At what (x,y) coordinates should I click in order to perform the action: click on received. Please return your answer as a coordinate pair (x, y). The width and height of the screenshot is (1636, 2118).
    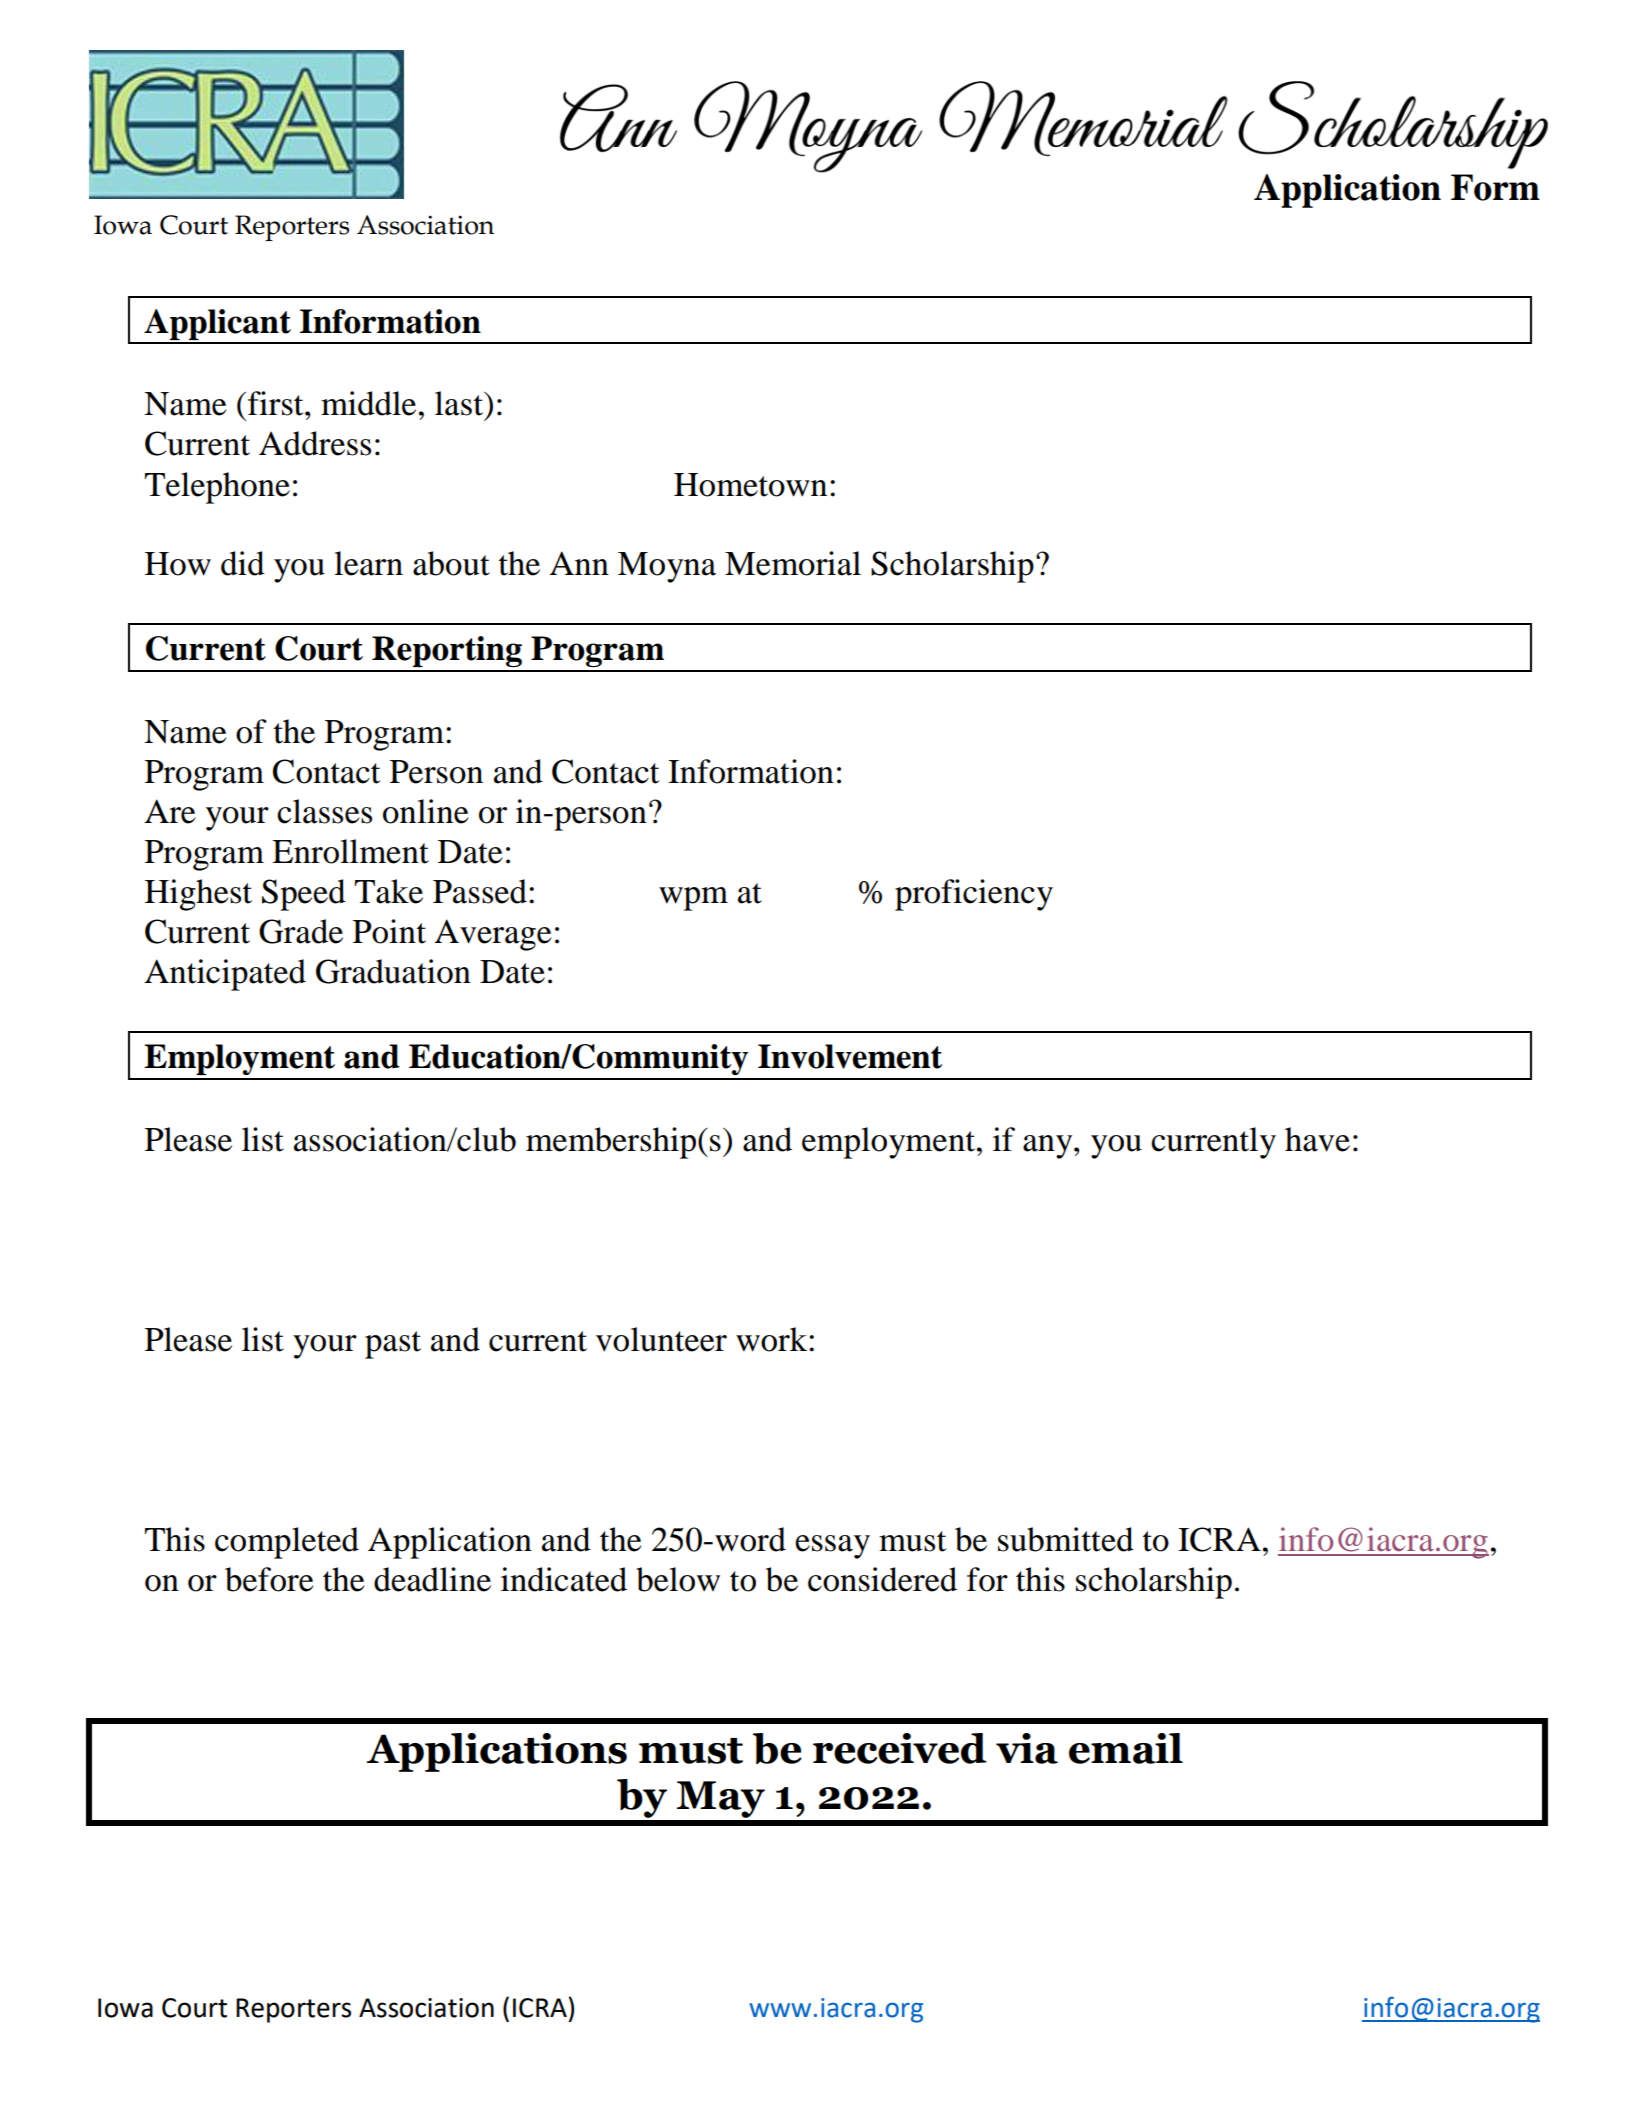
    Looking at the image, I should click on (900, 1748).
